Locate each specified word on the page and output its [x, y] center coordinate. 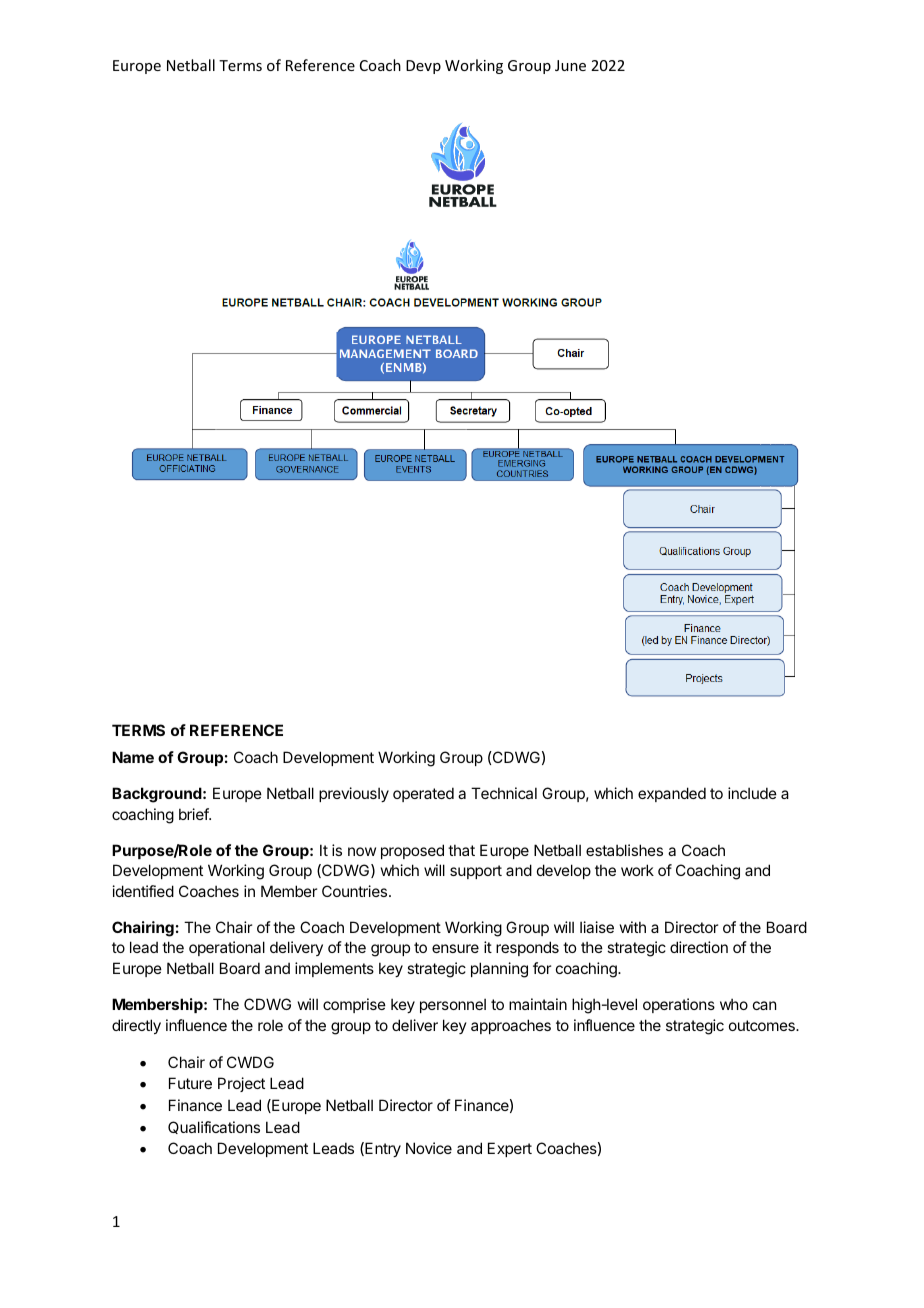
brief [194, 814]
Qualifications [214, 1127]
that [461, 850]
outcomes [763, 1025]
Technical [504, 793]
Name [133, 757]
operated [423, 794]
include [752, 793]
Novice [429, 1148]
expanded [672, 794]
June [570, 65]
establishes [624, 850]
